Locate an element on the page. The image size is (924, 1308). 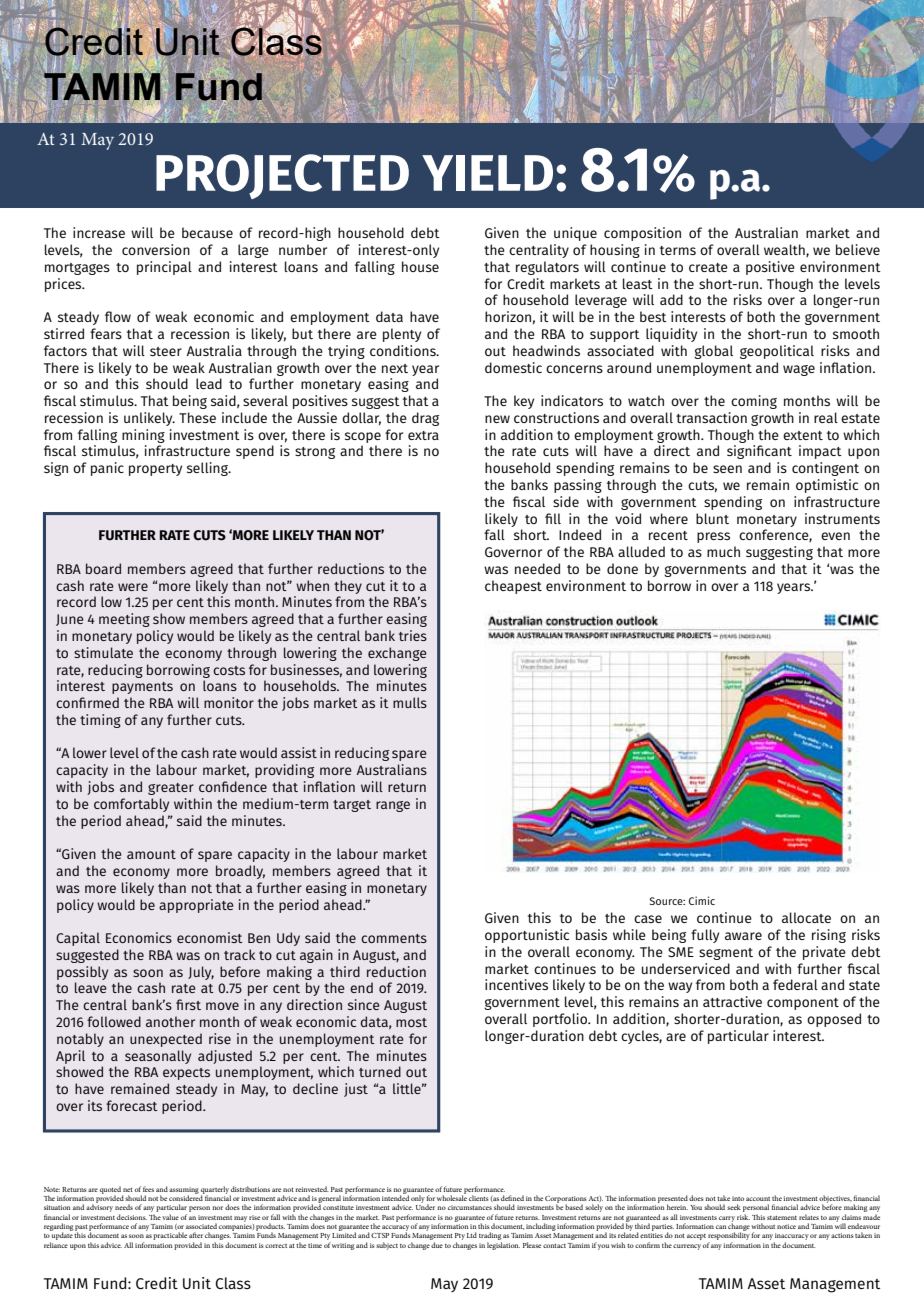
YIELD is located at coordinates (487, 173).
